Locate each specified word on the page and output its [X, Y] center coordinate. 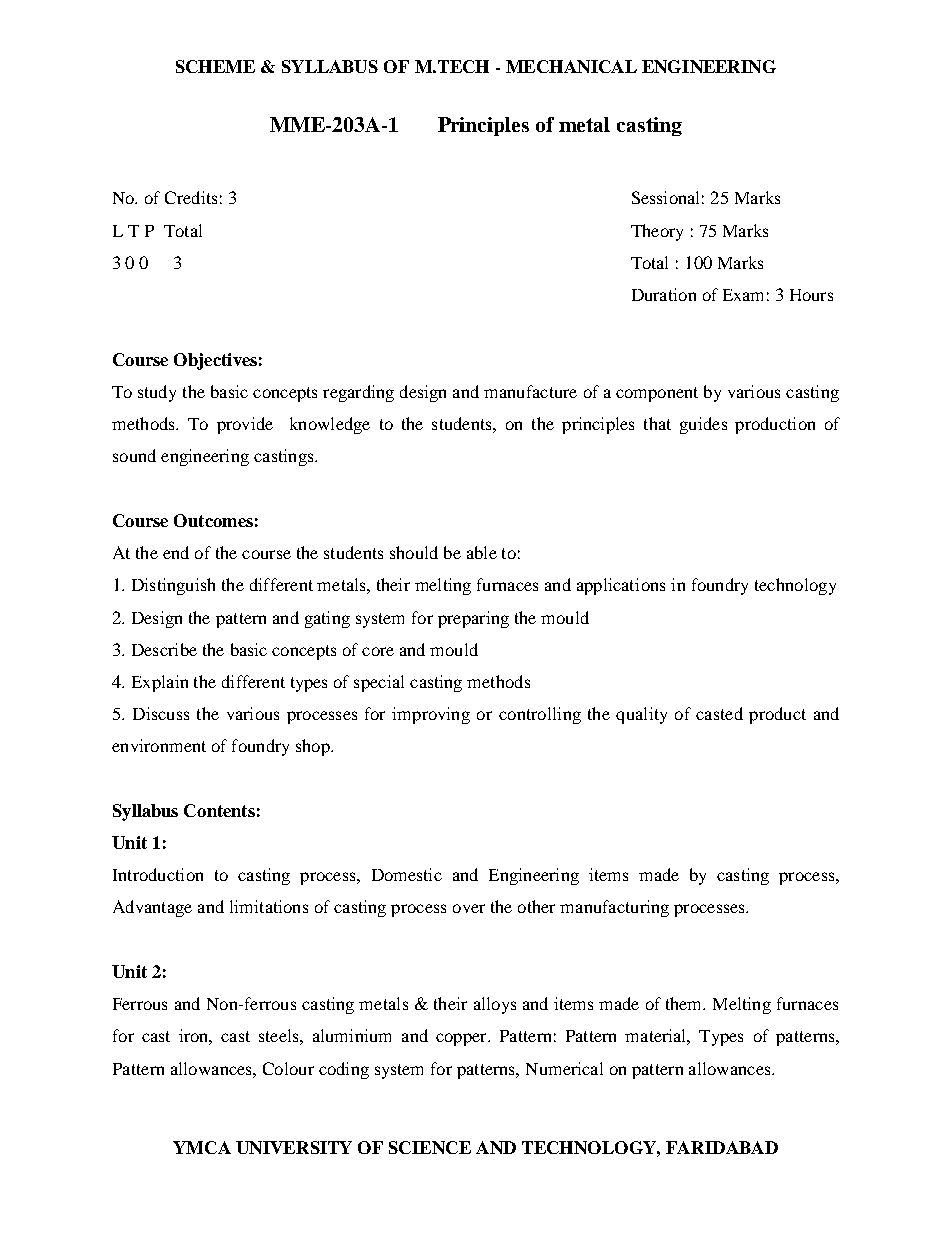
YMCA [202, 1147]
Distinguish [173, 586]
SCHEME [215, 66]
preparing [473, 619]
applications [621, 586]
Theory [657, 232]
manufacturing [614, 908]
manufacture [530, 391]
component [657, 394]
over [469, 908]
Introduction [158, 874]
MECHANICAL [571, 66]
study [157, 393]
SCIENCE [430, 1147]
